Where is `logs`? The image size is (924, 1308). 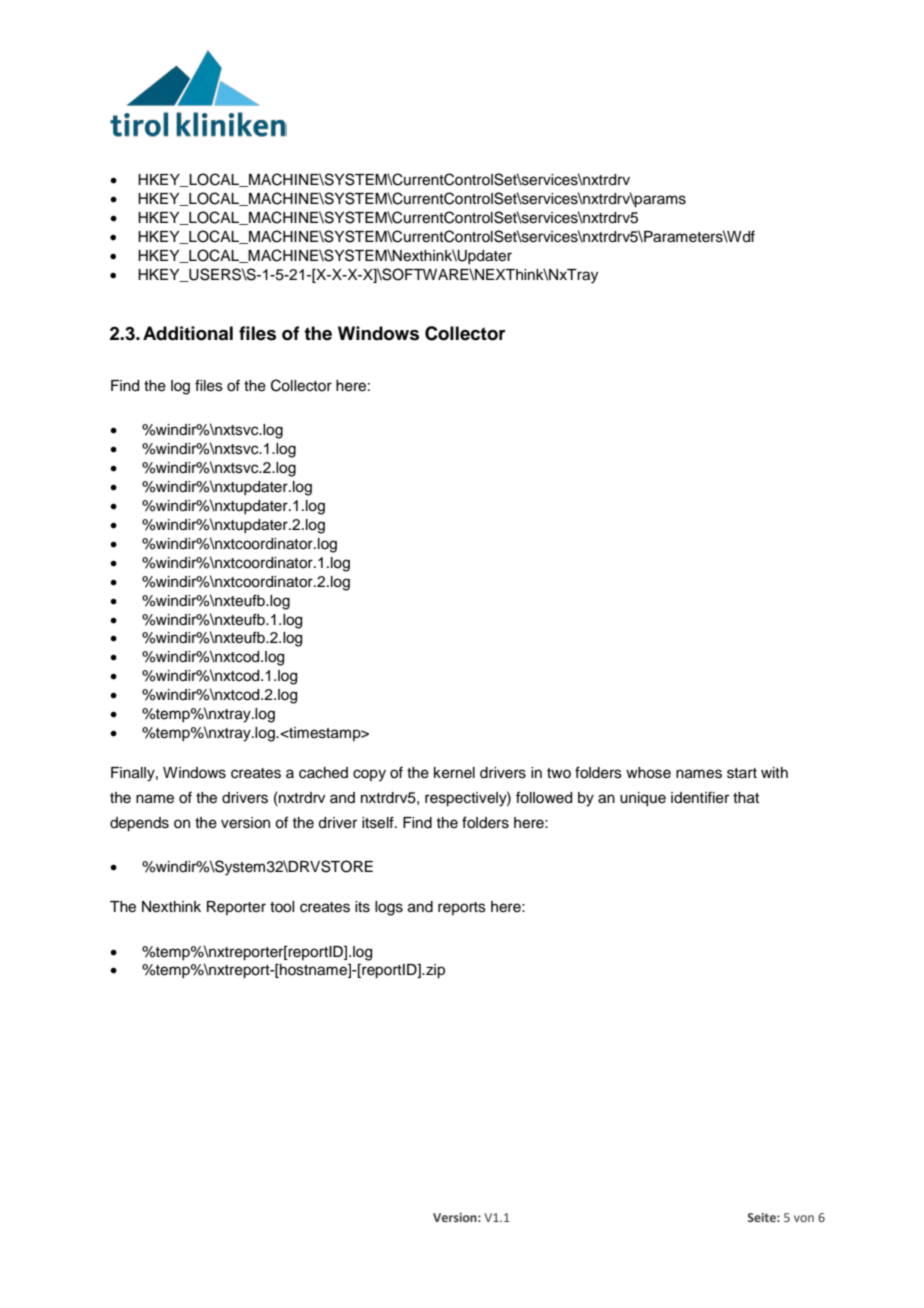
logs is located at coordinates (389, 908).
